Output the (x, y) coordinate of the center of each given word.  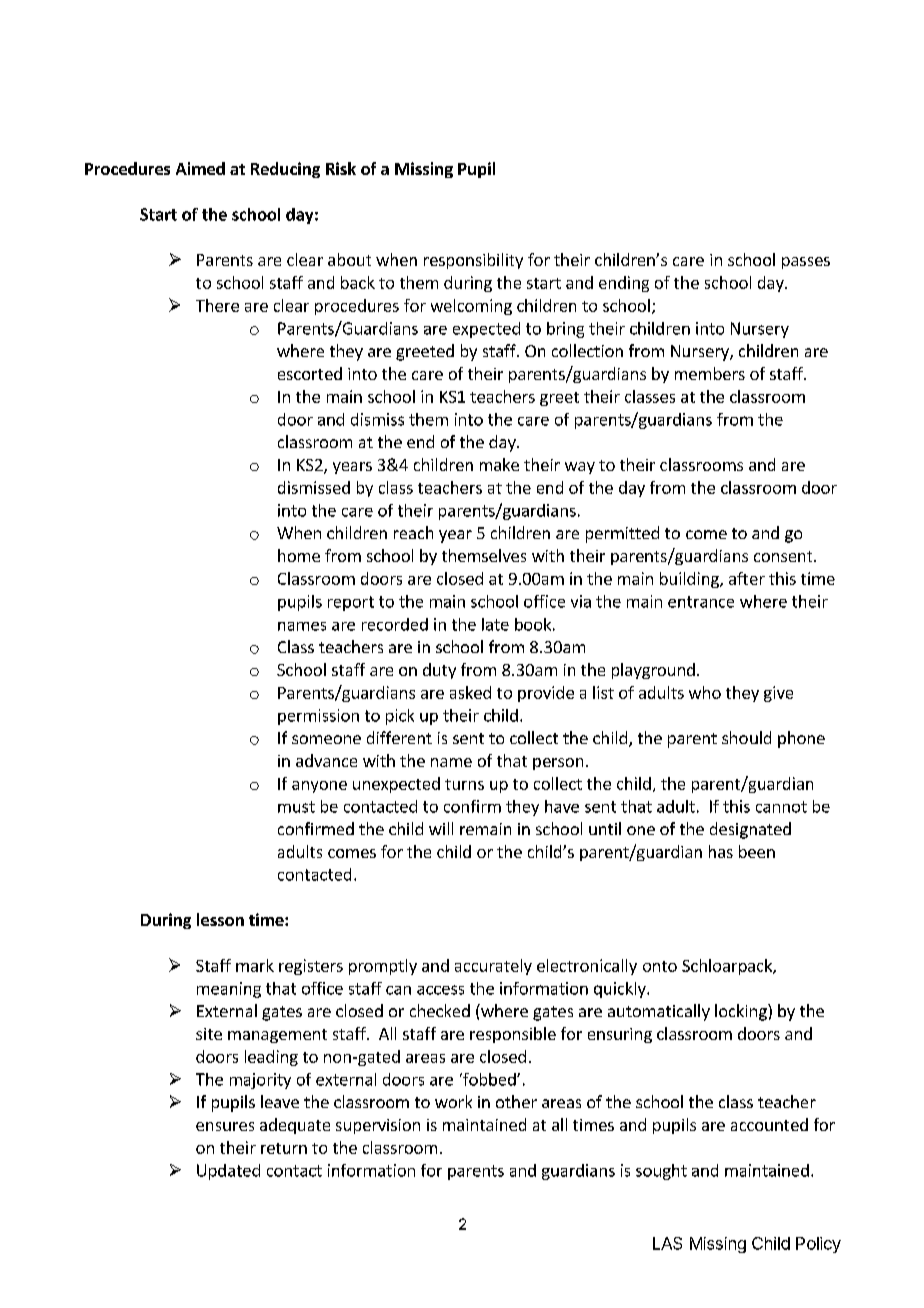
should (746, 737)
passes (806, 263)
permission (318, 717)
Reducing (285, 170)
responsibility (473, 261)
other (516, 1101)
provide (546, 694)
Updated (228, 1172)
